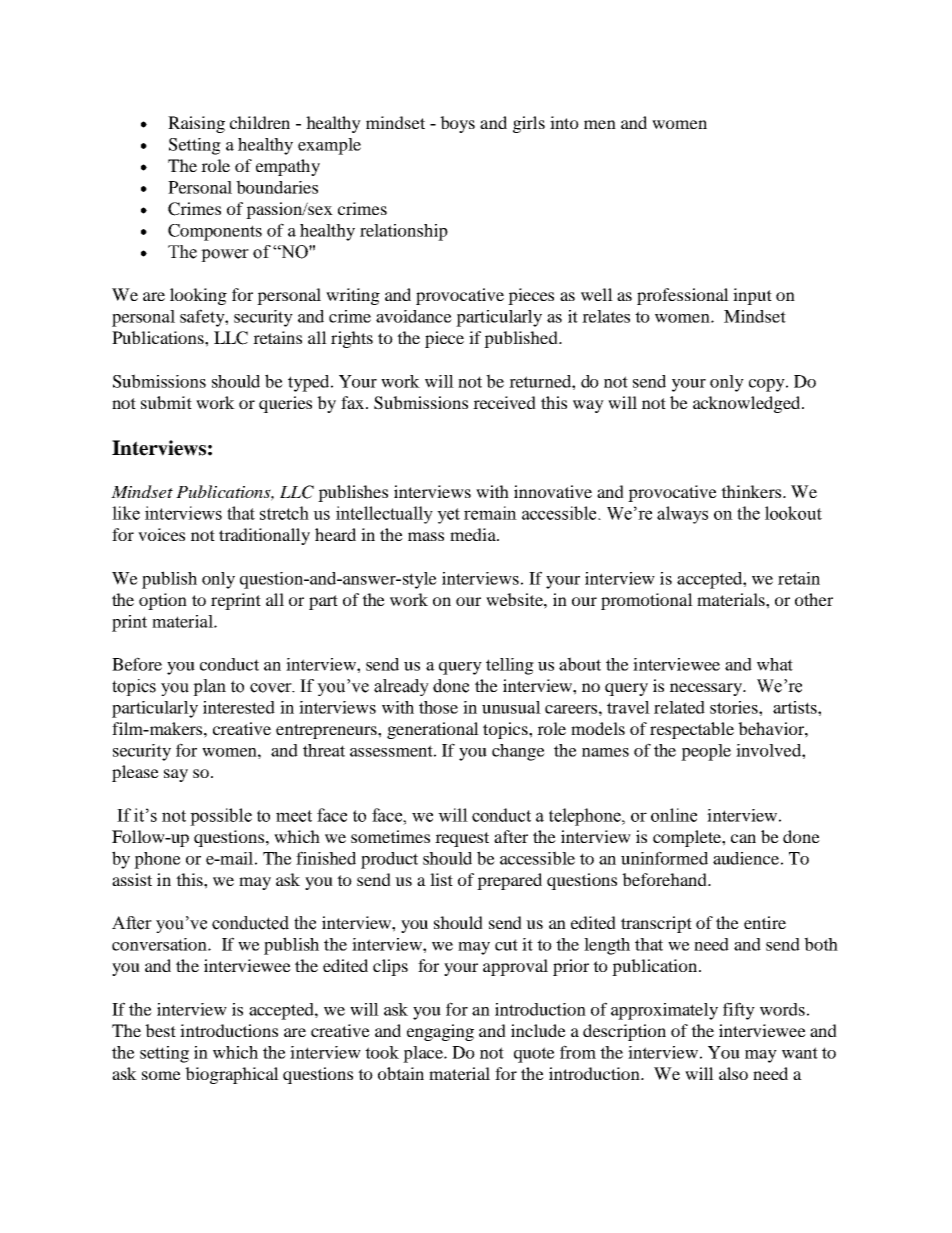 This page has width=952, height=1233. I want to click on biographical, so click(232, 1075).
